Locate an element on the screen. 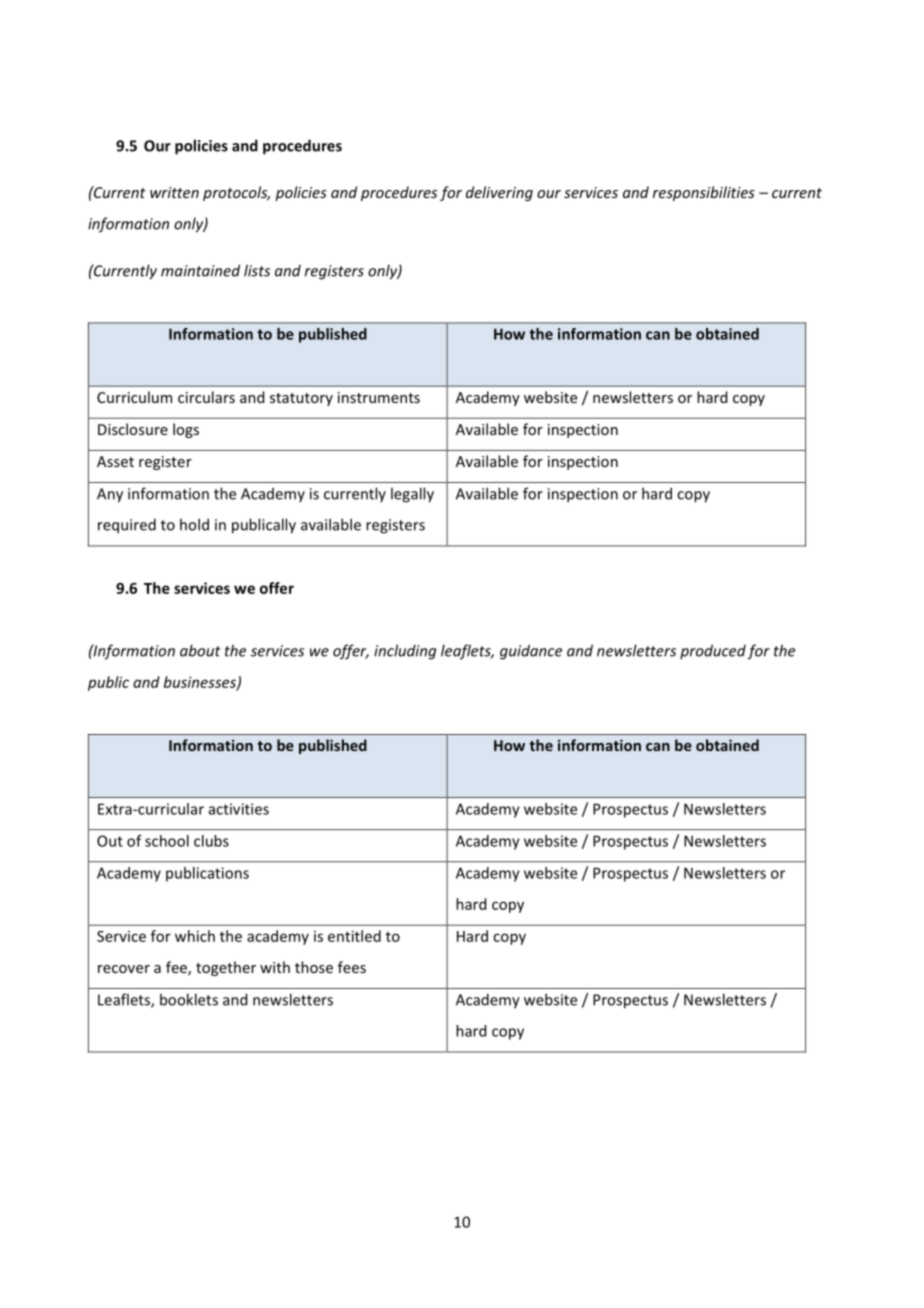  including is located at coordinates (405, 652).
